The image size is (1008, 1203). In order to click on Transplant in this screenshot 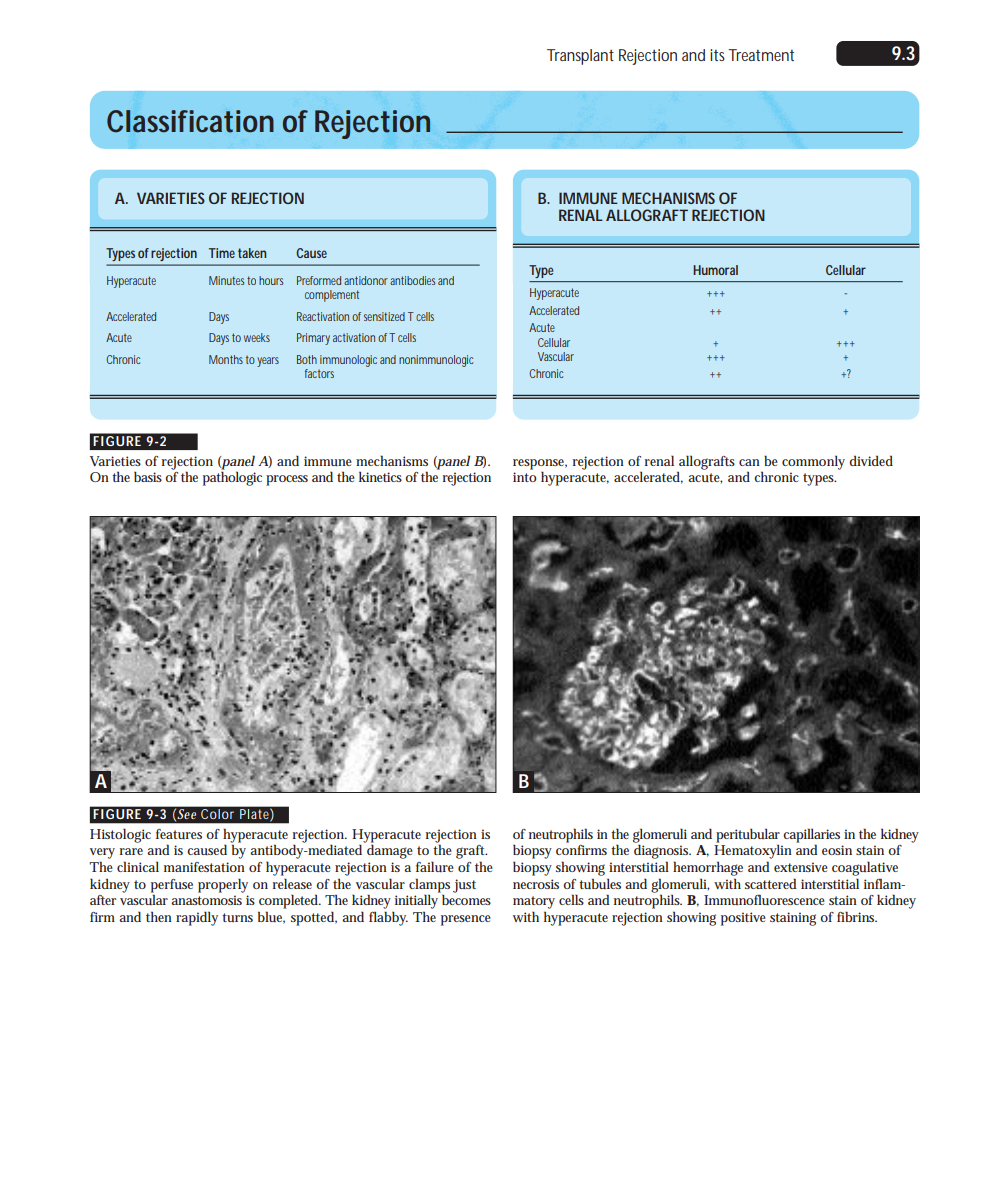, I will do `click(580, 57)`.
